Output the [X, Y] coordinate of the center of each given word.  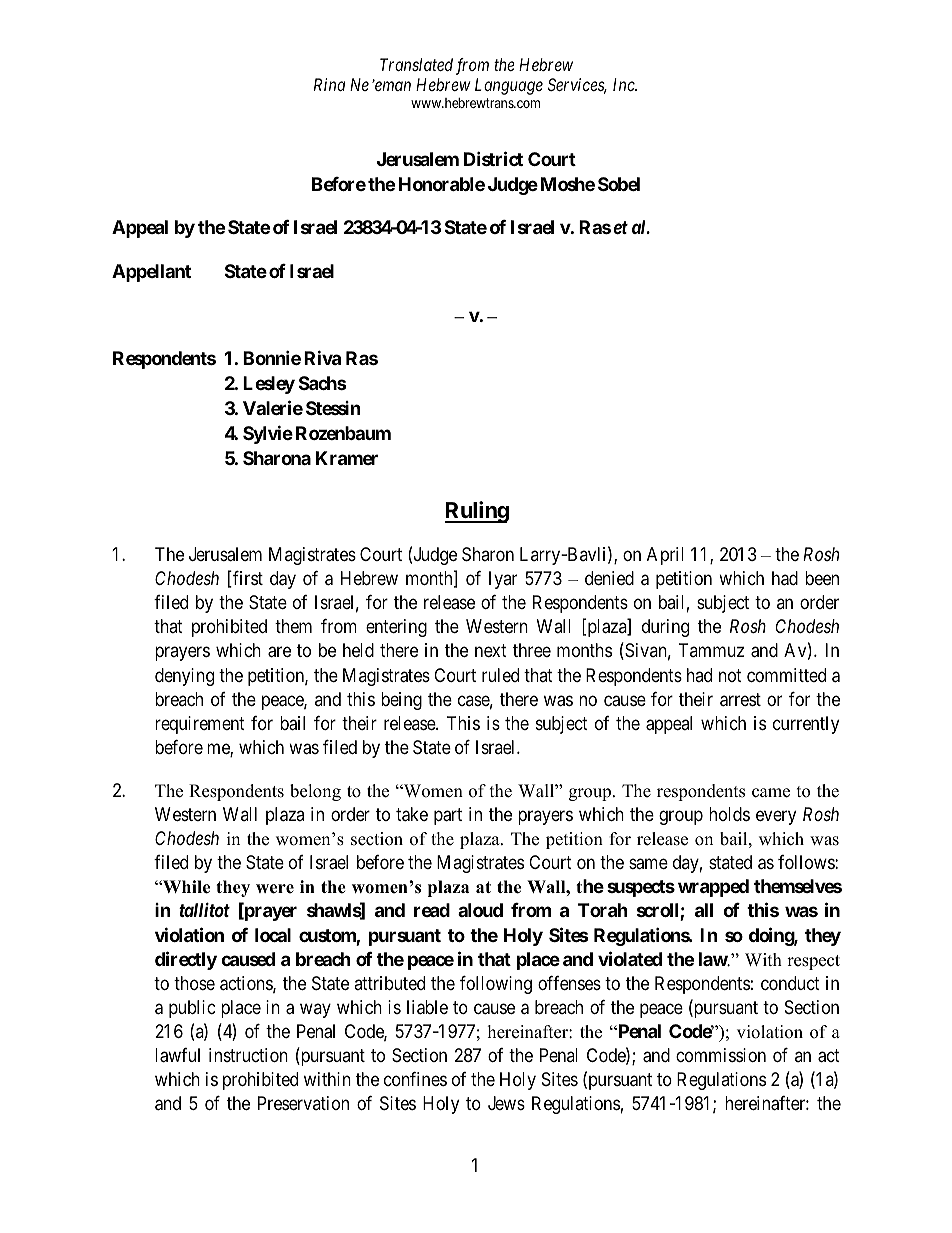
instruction [248, 1055]
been [822, 578]
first [247, 579]
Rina [329, 84]
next [491, 651]
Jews [506, 1103]
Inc [625, 84]
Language [509, 86]
